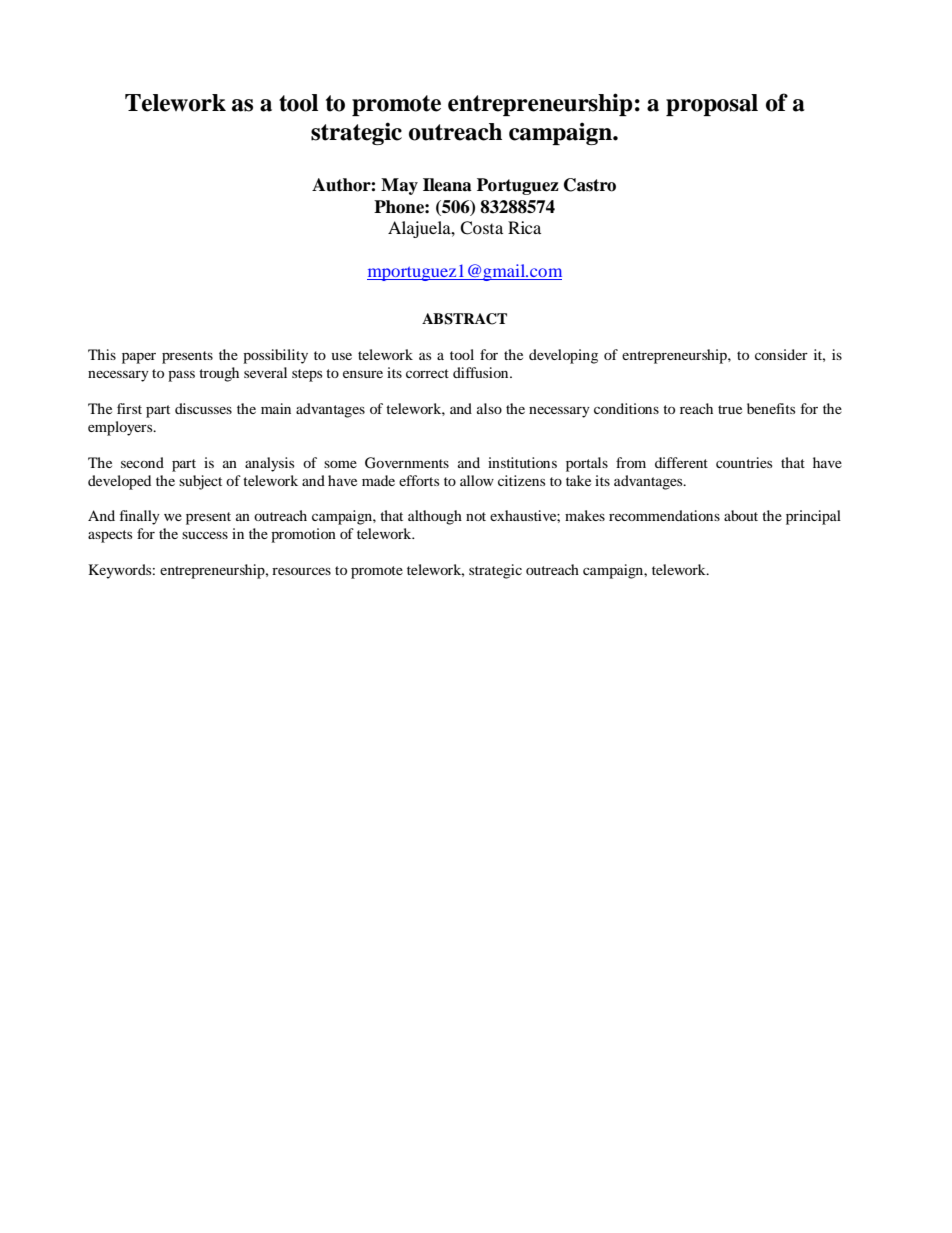  What do you see at coordinates (447, 185) in the screenshot?
I see `Ileana` at bounding box center [447, 185].
